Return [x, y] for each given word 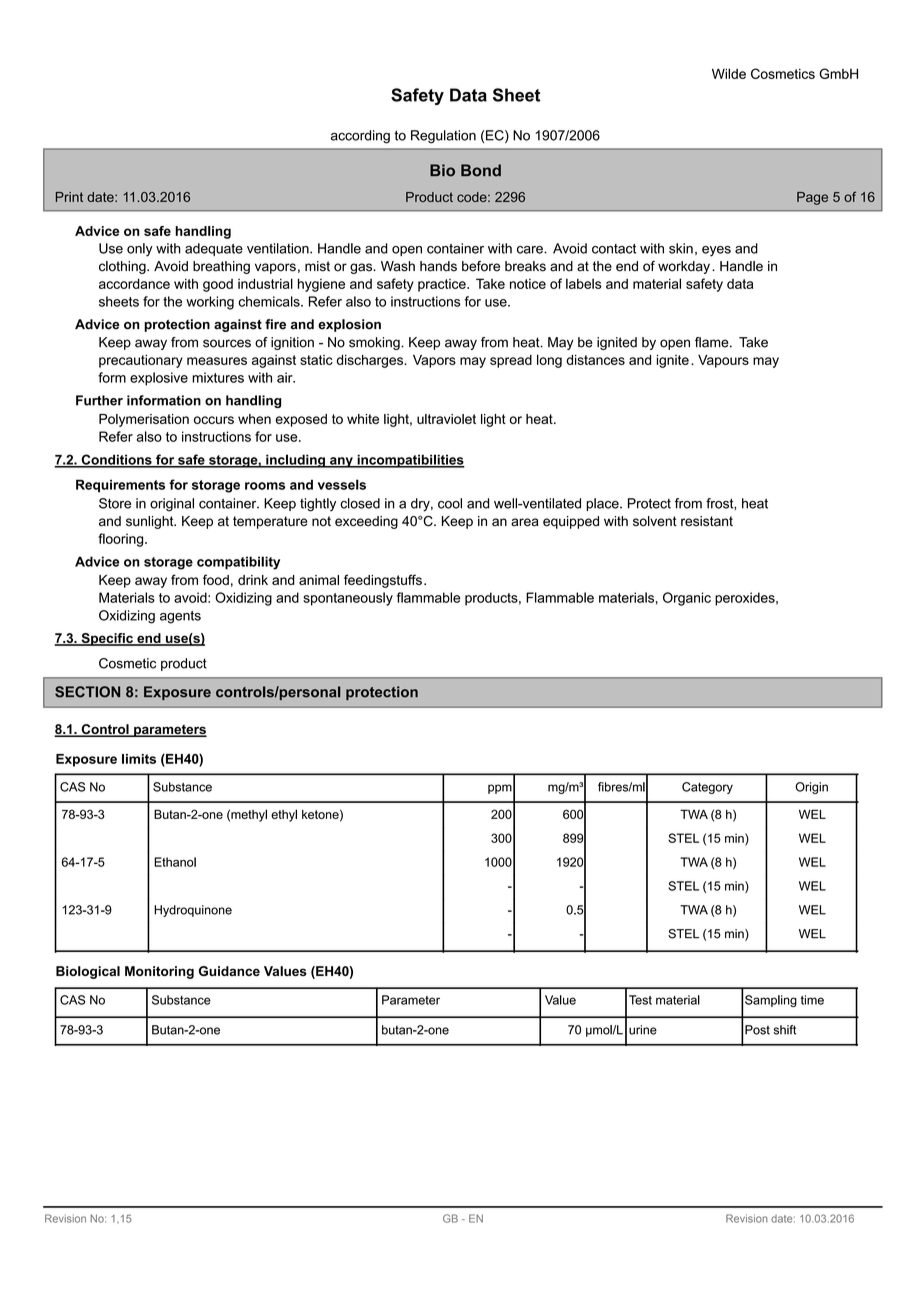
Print [69, 197]
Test [640, 1000]
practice [443, 285]
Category [707, 788]
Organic [687, 599]
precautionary [141, 361]
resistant [707, 521]
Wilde [729, 73]
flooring [122, 540]
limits [139, 759]
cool [450, 503]
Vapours [723, 361]
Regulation [443, 137]
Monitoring [159, 972]
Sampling [771, 1001]
